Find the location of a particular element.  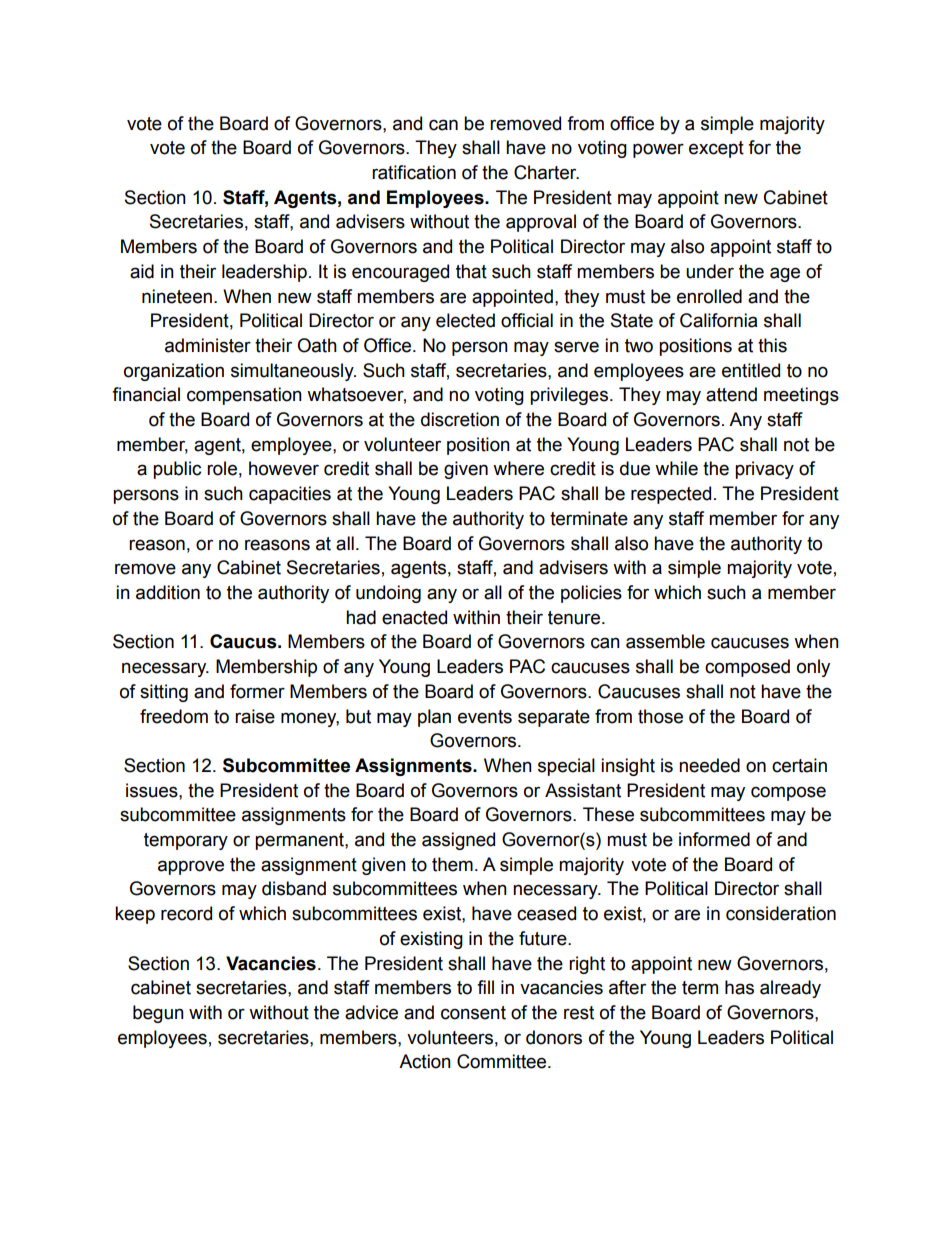

public is located at coordinates (177, 470).
